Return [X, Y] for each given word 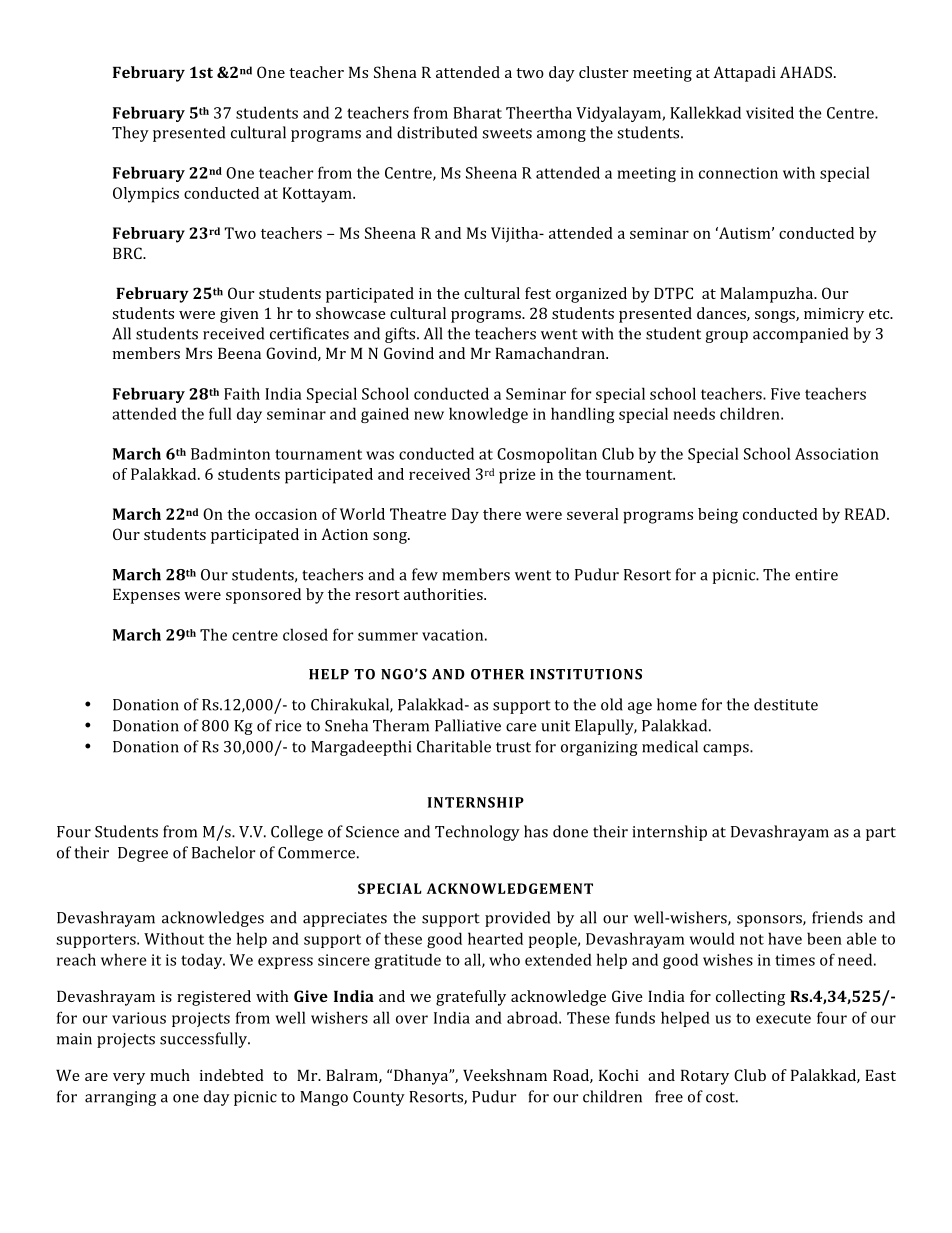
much [170, 1075]
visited [770, 112]
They [130, 134]
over [412, 1019]
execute [783, 1018]
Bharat [477, 112]
